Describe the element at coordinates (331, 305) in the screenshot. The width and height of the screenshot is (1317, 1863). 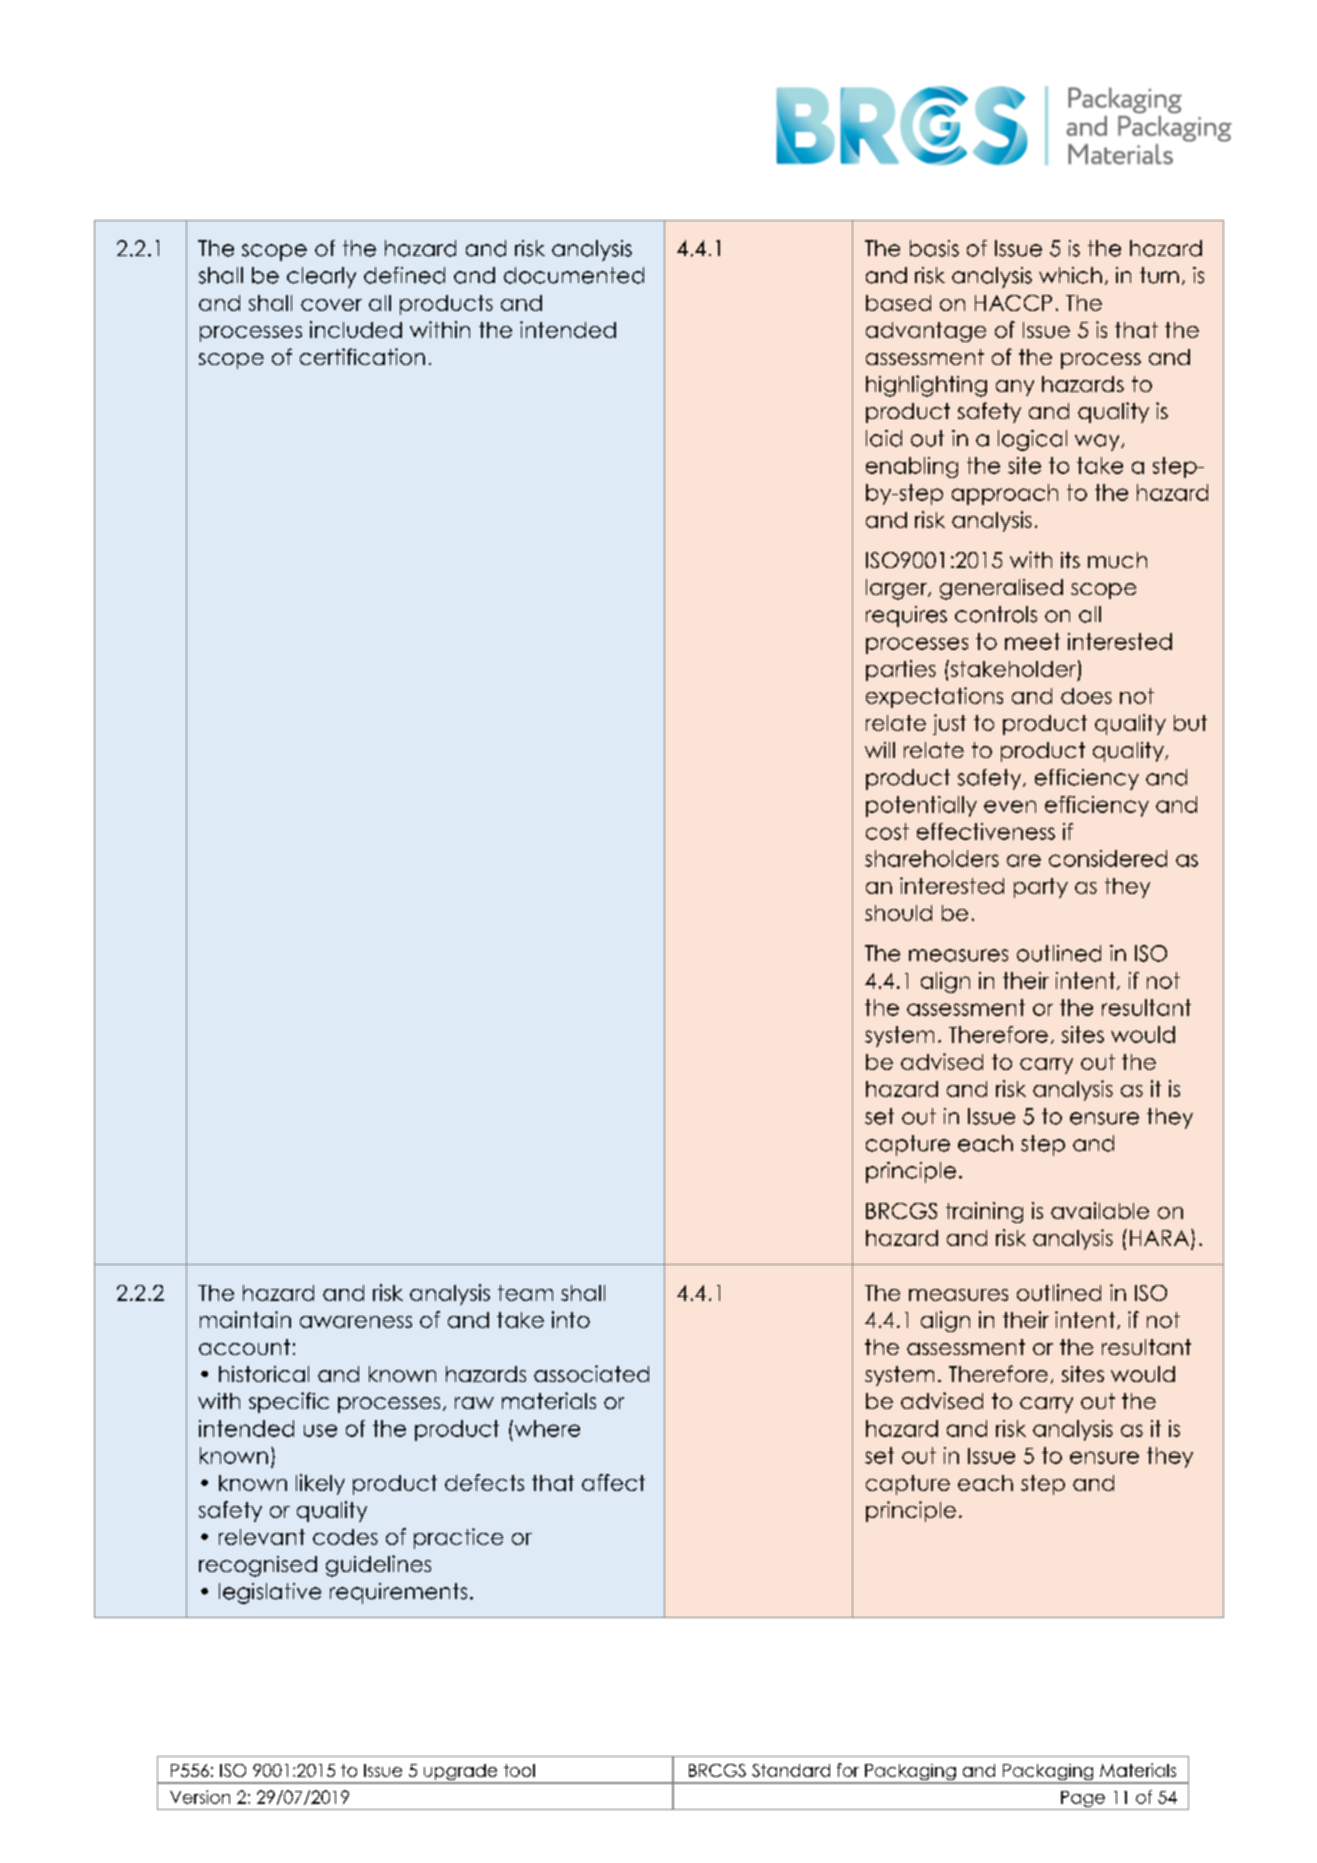
I see `cover` at that location.
